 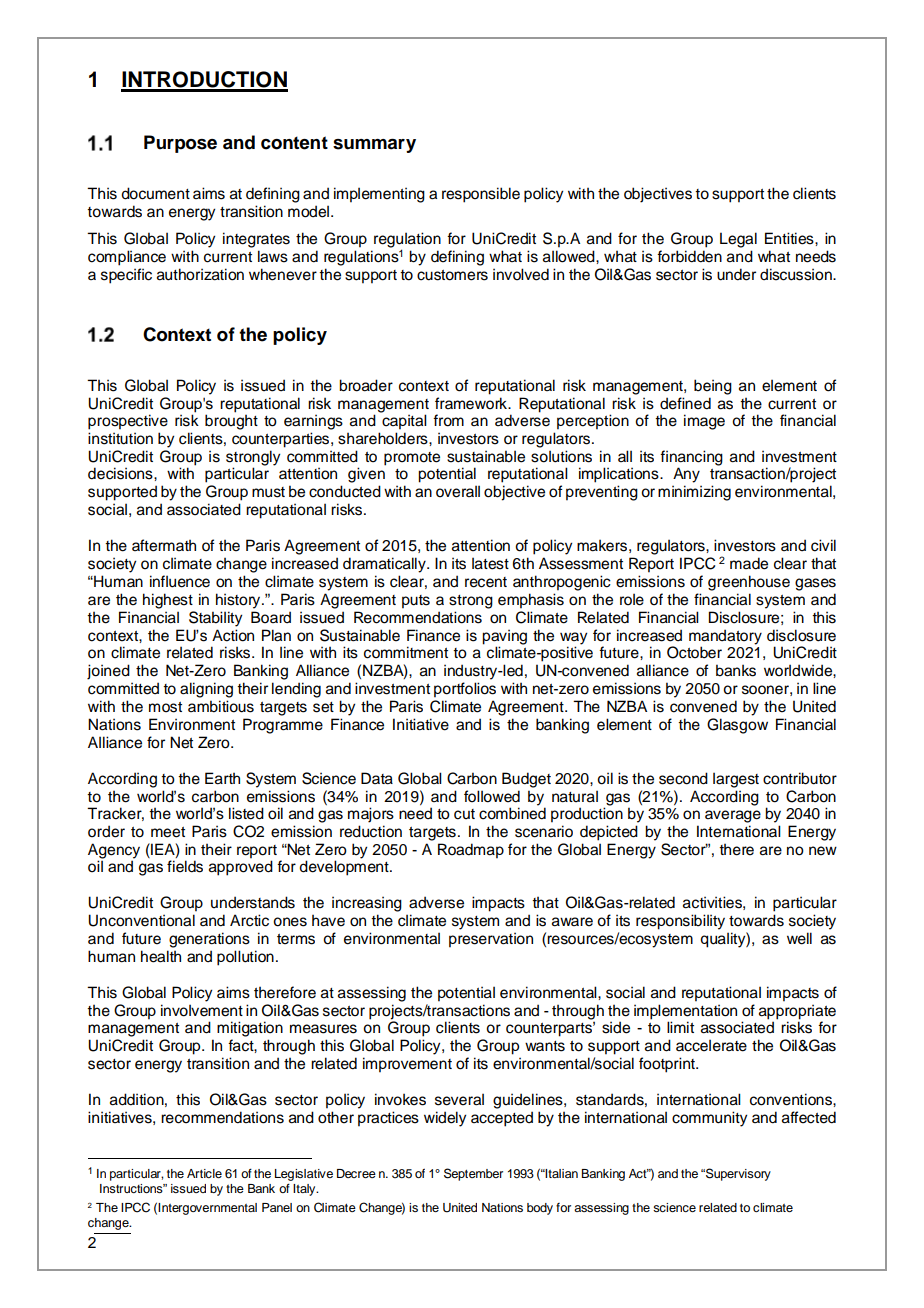 I want to click on aftermath, so click(x=164, y=545).
